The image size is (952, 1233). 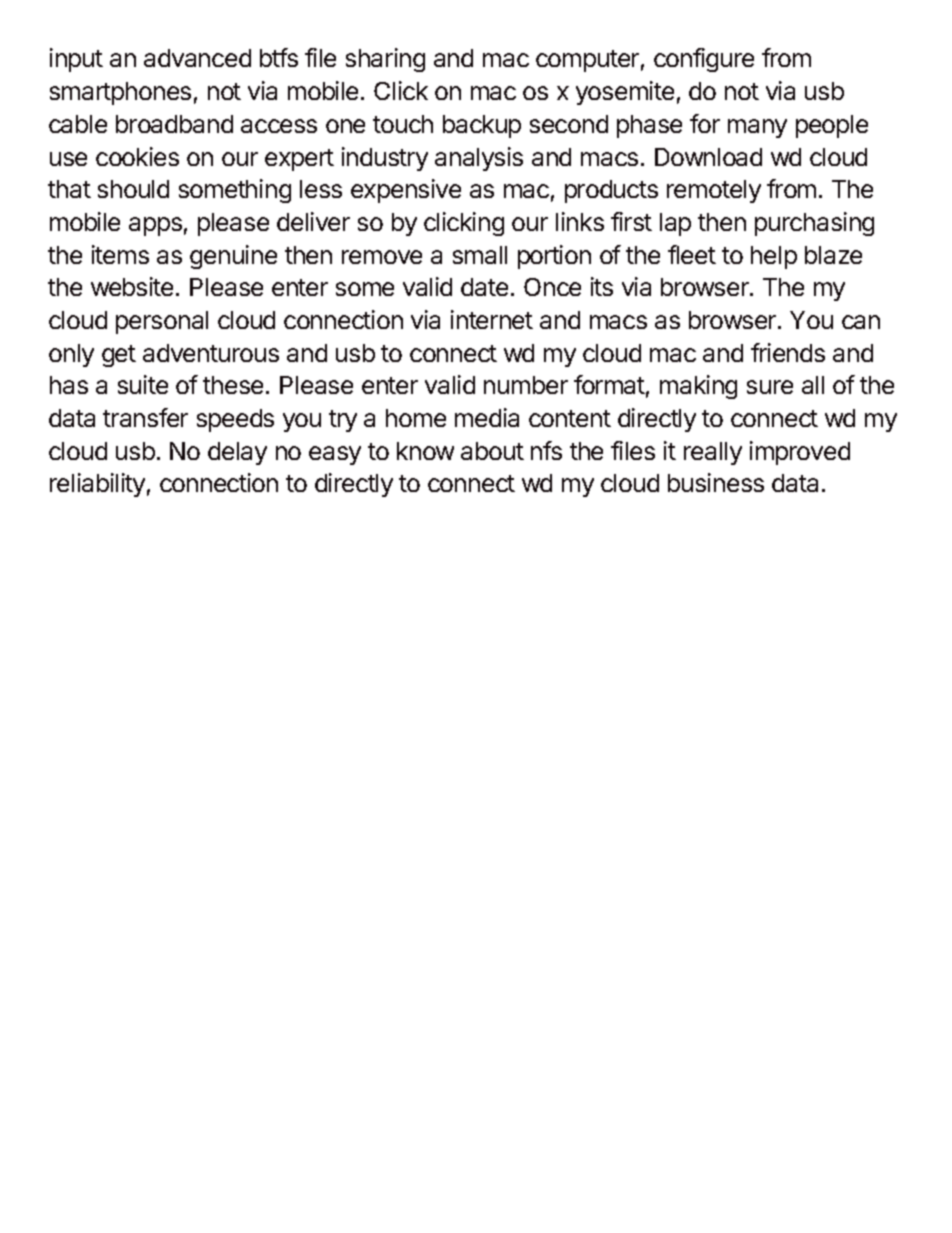 What do you see at coordinates (714, 191) in the document?
I see `remotely` at bounding box center [714, 191].
